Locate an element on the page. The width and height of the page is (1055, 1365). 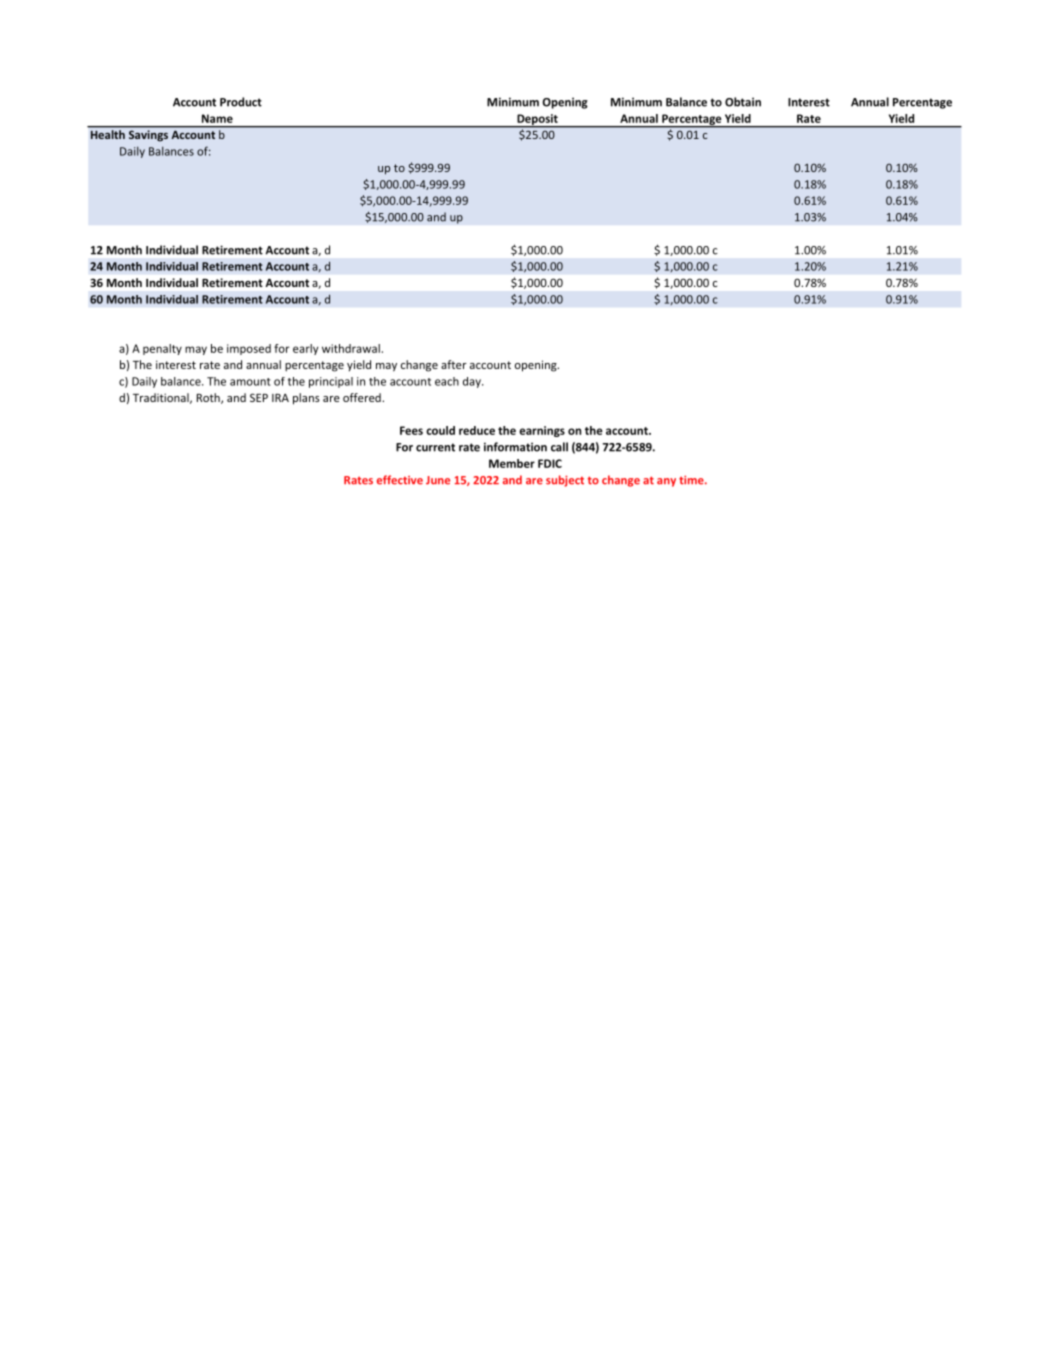
Deposit is located at coordinates (537, 120).
